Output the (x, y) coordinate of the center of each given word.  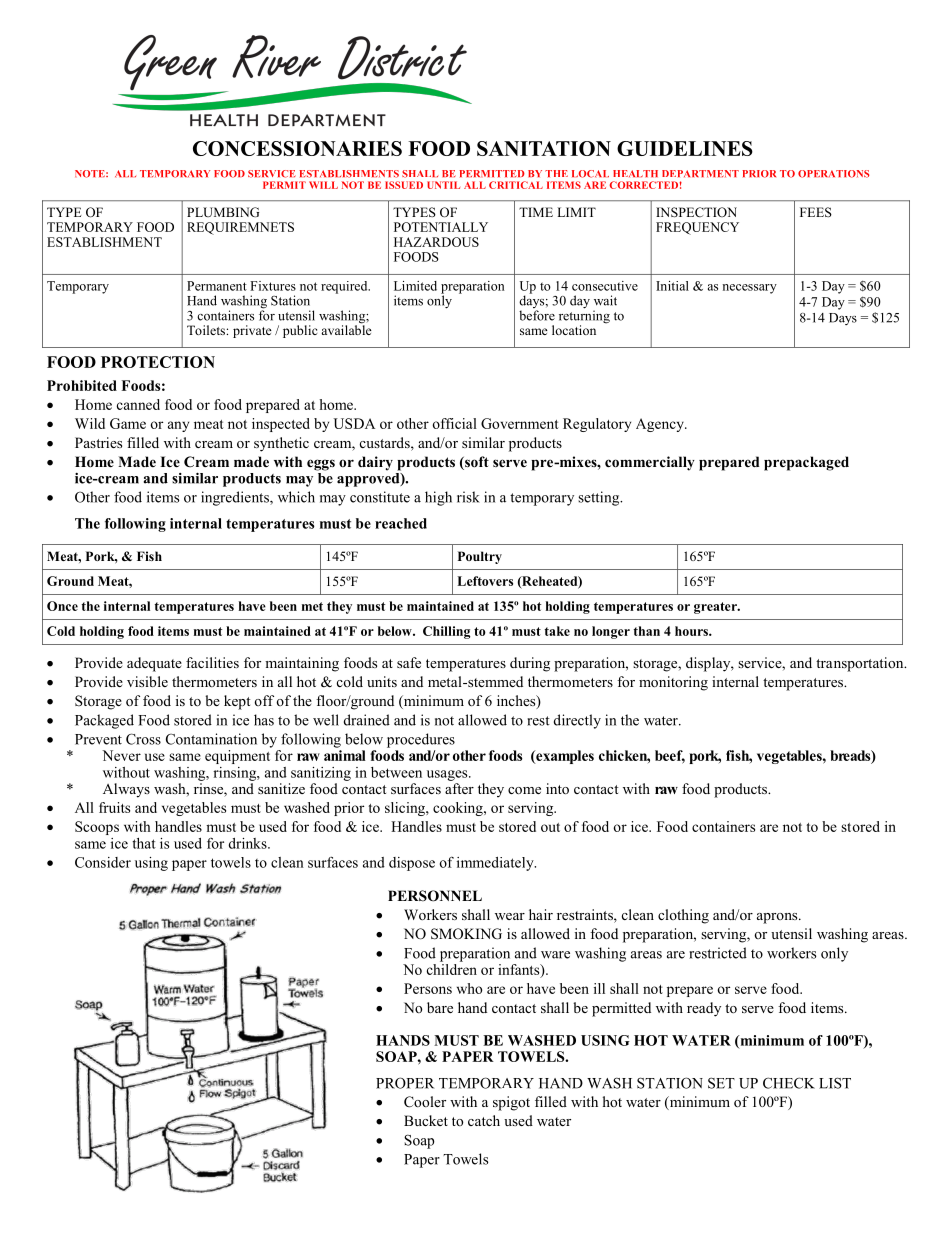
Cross (143, 739)
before (537, 315)
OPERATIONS (833, 174)
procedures (421, 740)
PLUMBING (223, 212)
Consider (103, 862)
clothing (683, 916)
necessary (749, 289)
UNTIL (443, 185)
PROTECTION (158, 362)
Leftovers (485, 581)
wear (510, 916)
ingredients (236, 498)
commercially (650, 463)
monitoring (673, 683)
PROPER (405, 1083)
